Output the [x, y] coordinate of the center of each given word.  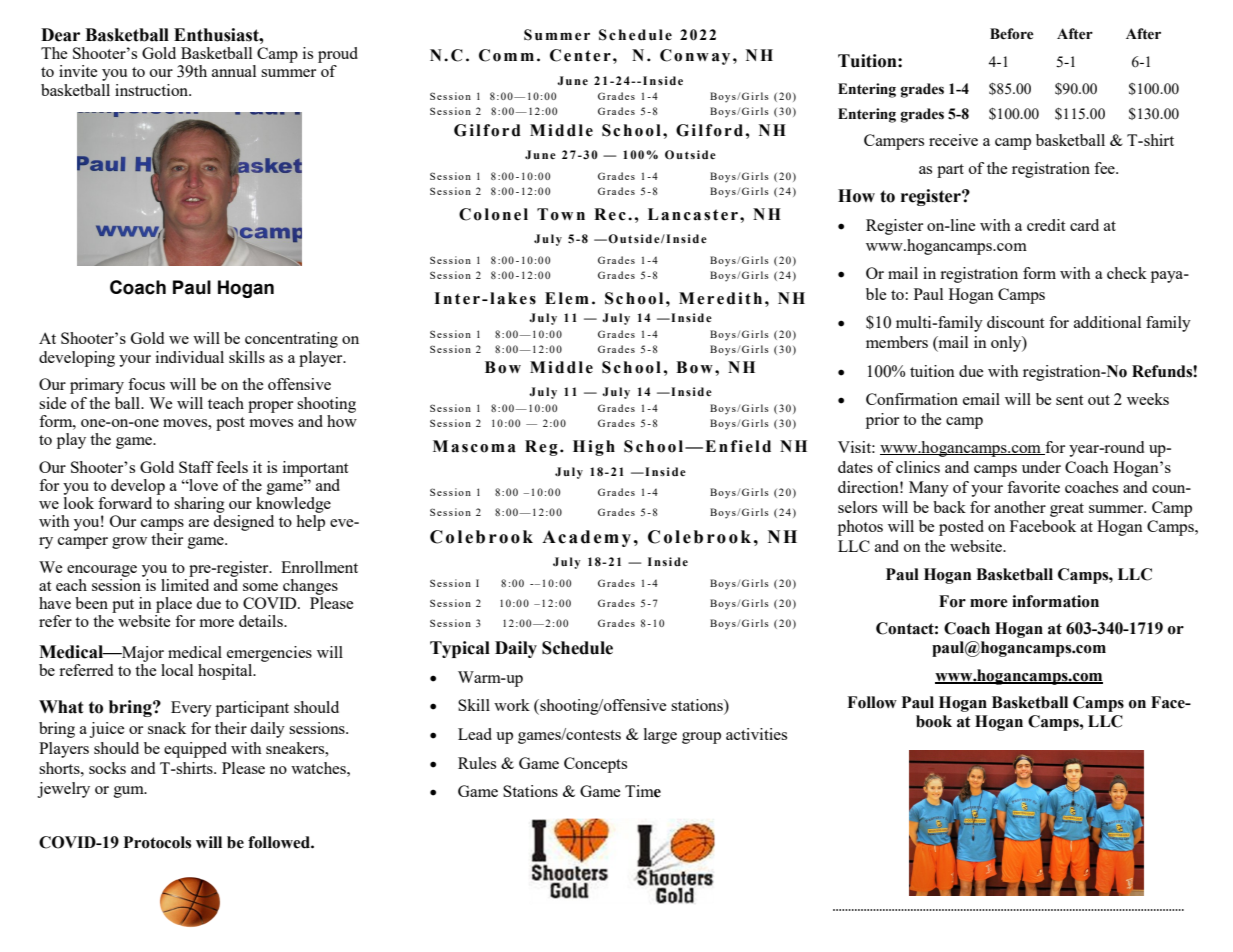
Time [643, 791]
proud [338, 55]
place [174, 605]
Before [1012, 34]
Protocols [157, 842]
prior [882, 421]
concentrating [291, 340]
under [1041, 467]
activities [756, 734]
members [897, 342]
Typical [460, 649]
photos [860, 528]
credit [1046, 225]
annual [234, 71]
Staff [196, 467]
